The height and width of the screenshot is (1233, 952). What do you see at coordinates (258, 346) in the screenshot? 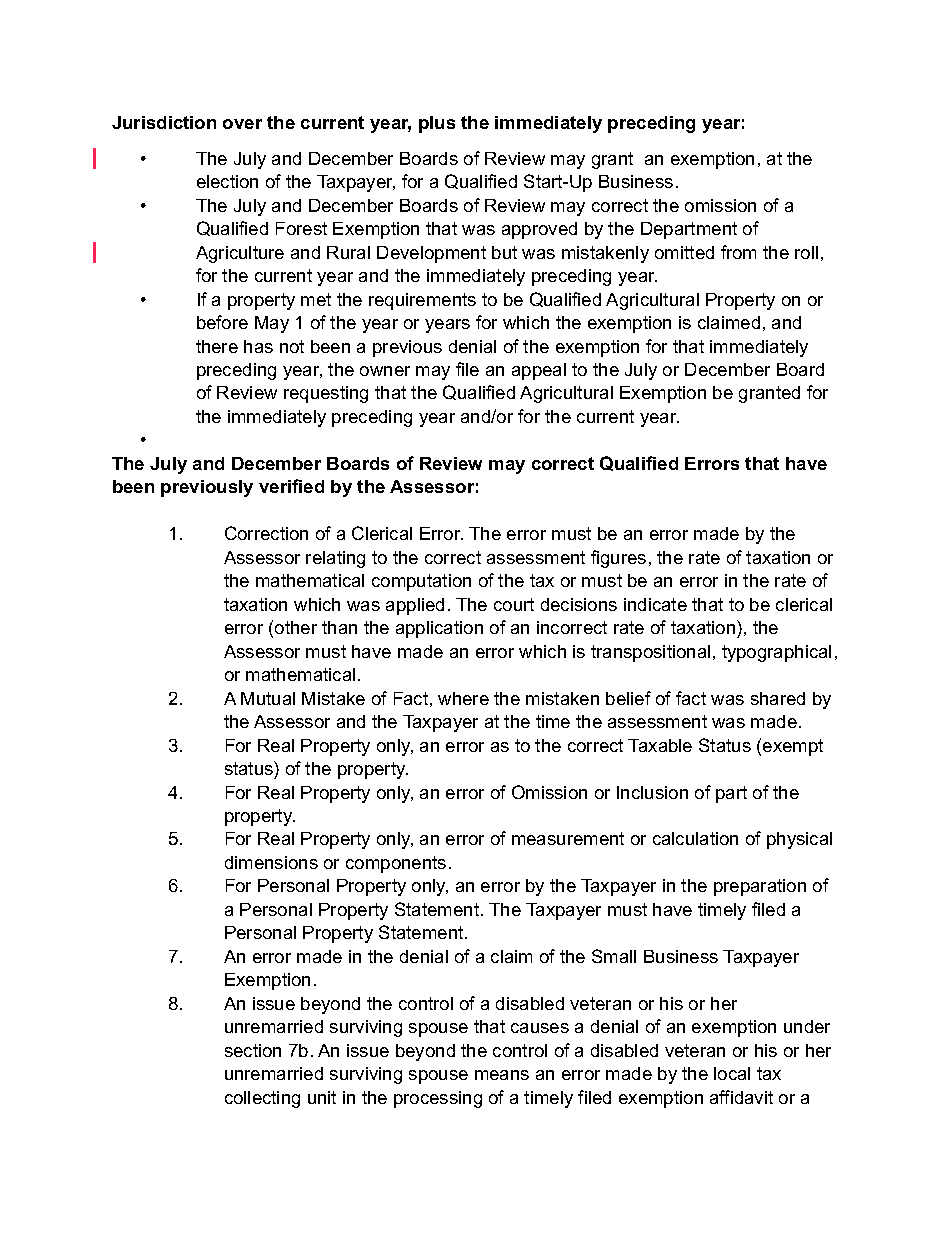
I see `has` at bounding box center [258, 346].
